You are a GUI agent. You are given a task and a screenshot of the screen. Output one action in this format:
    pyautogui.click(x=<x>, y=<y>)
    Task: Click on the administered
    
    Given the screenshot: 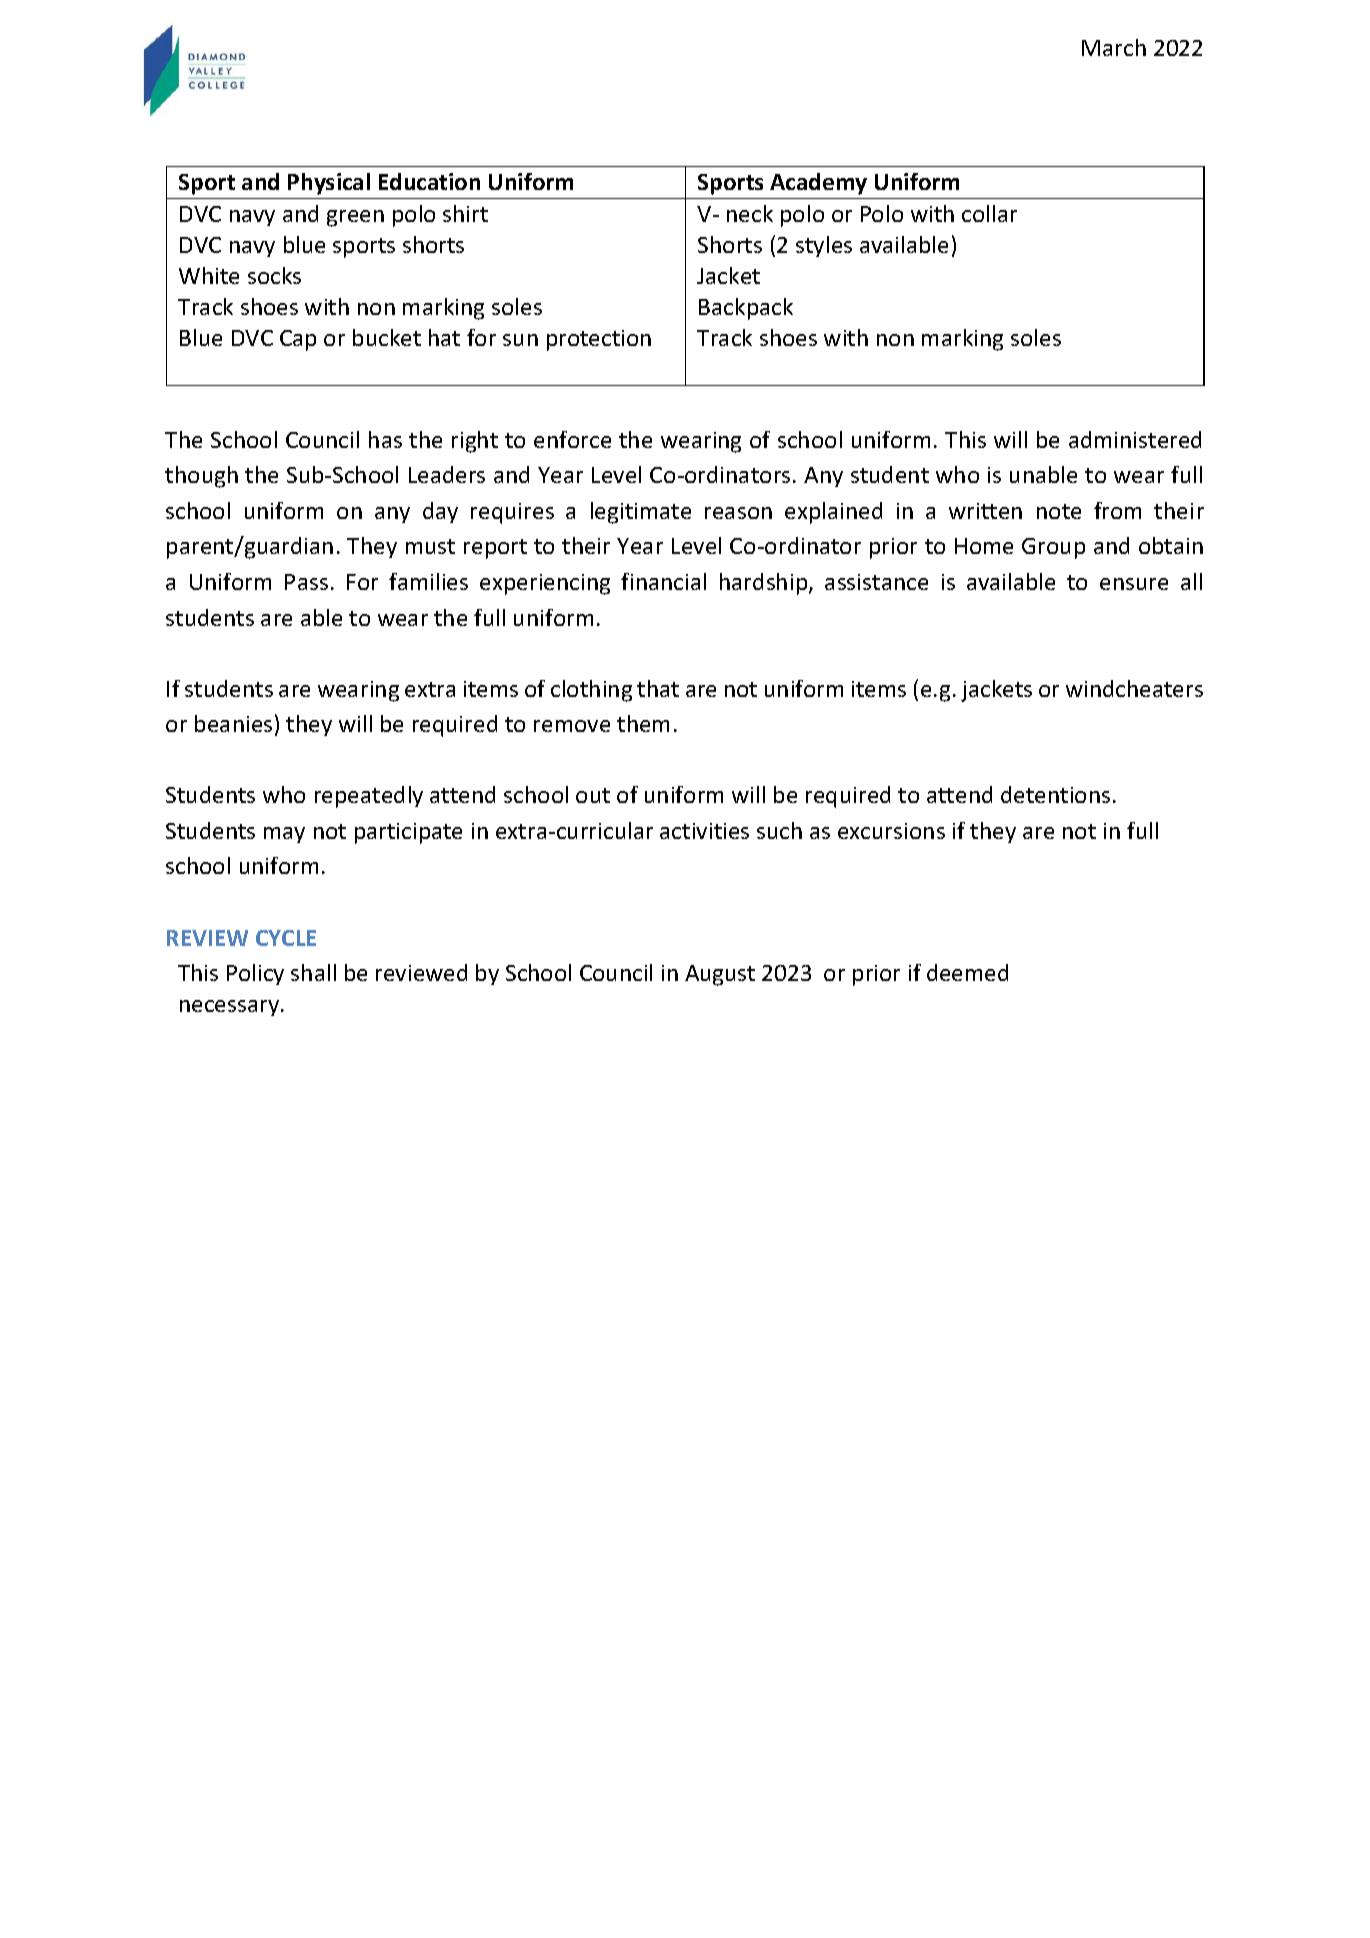 What is the action you would take?
    pyautogui.click(x=1135, y=439)
